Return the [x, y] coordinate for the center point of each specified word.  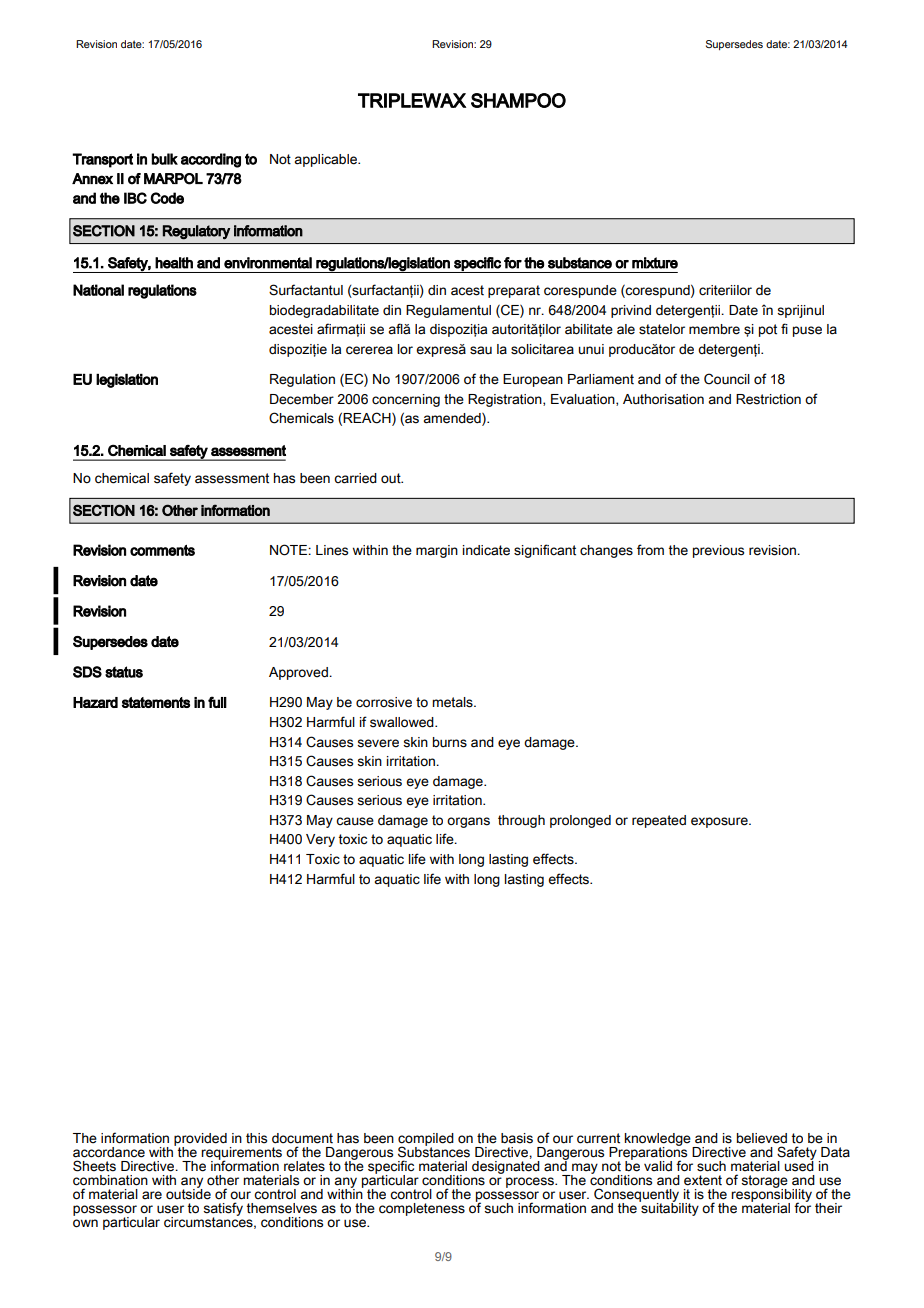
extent [703, 1180]
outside [188, 1193]
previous [718, 551]
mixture [655, 263]
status [124, 672]
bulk [165, 159]
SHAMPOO [518, 100]
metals [453, 702]
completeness [422, 1209]
